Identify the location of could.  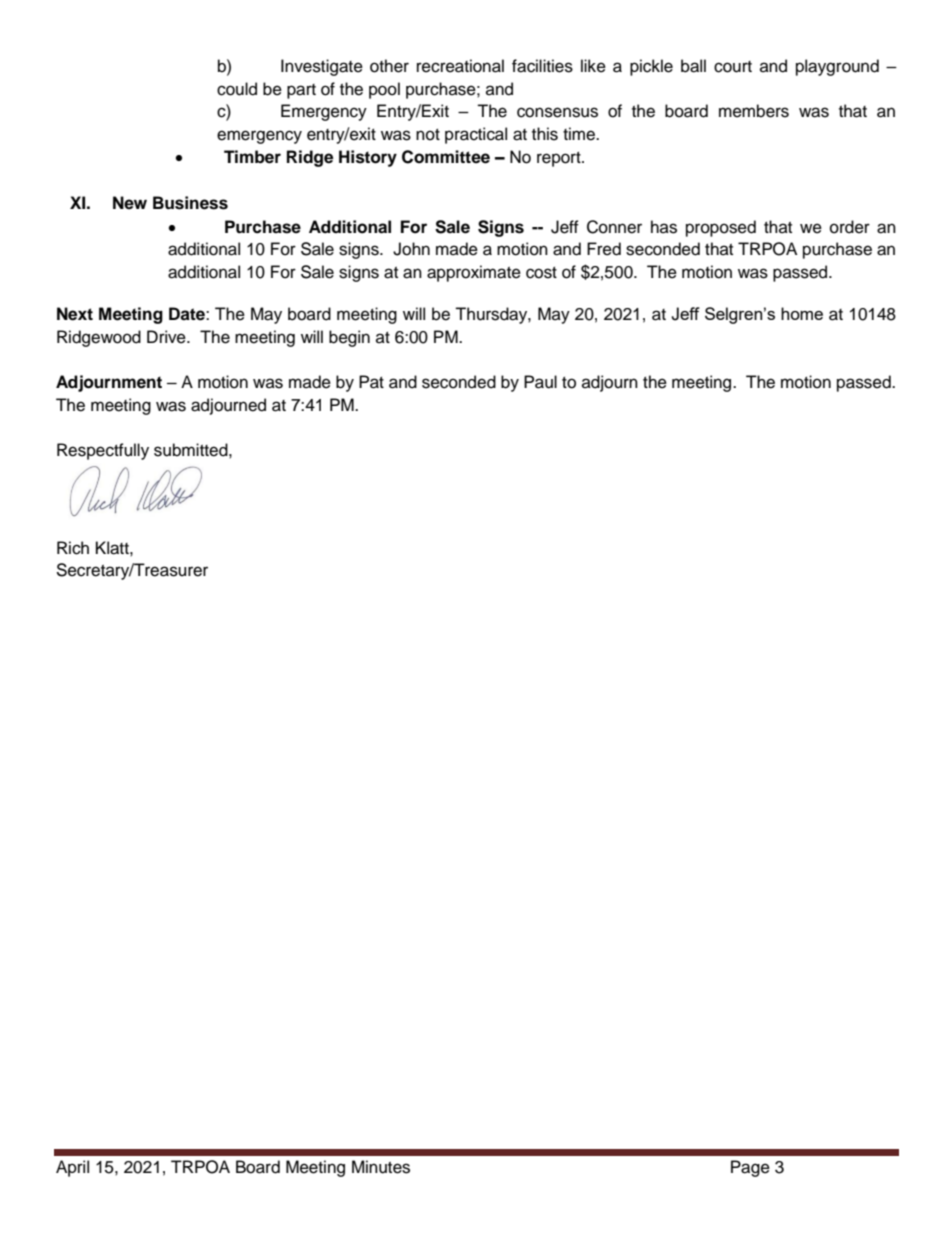
(237, 89).
